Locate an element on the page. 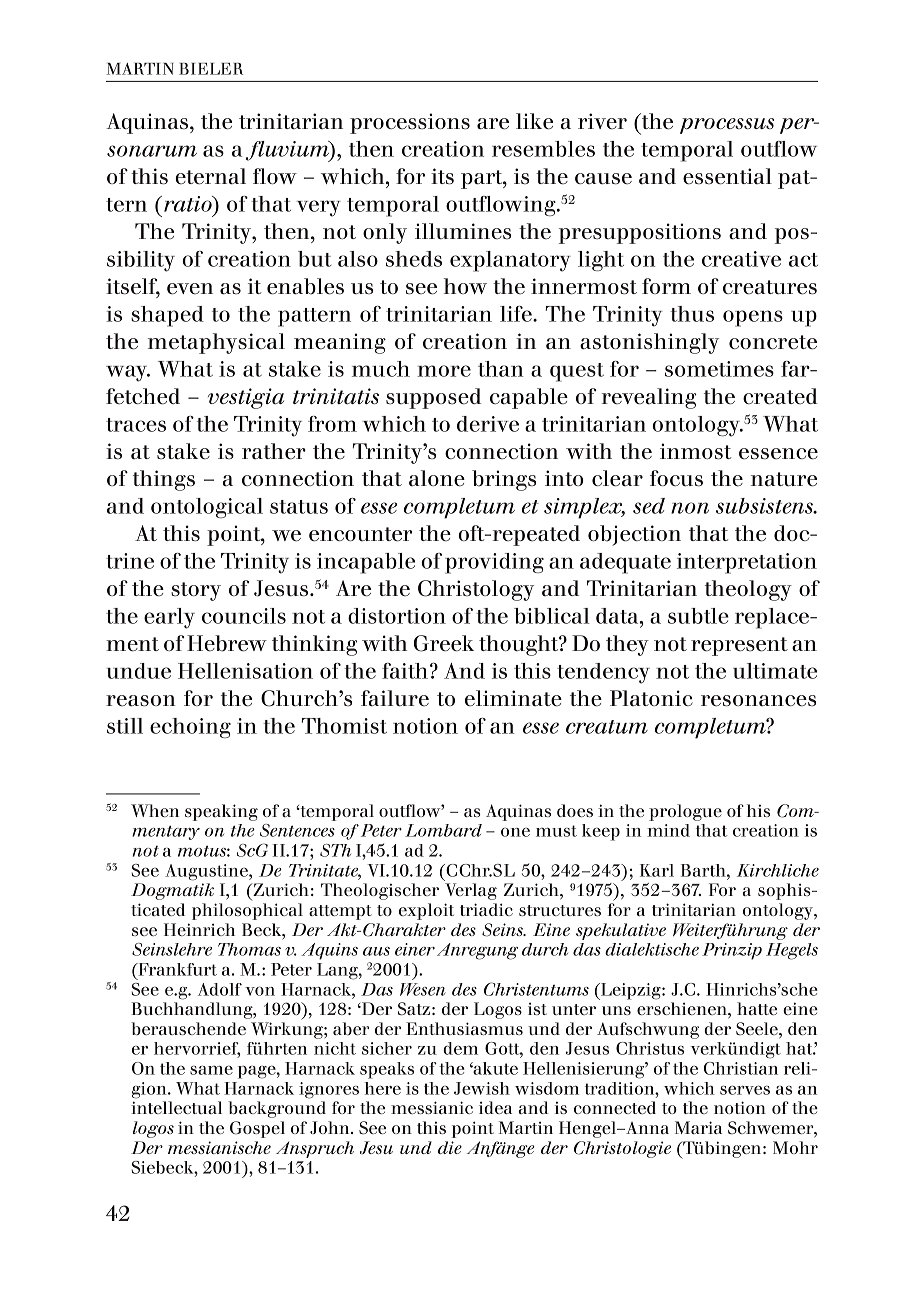 The image size is (924, 1311). sometimes is located at coordinates (719, 369).
